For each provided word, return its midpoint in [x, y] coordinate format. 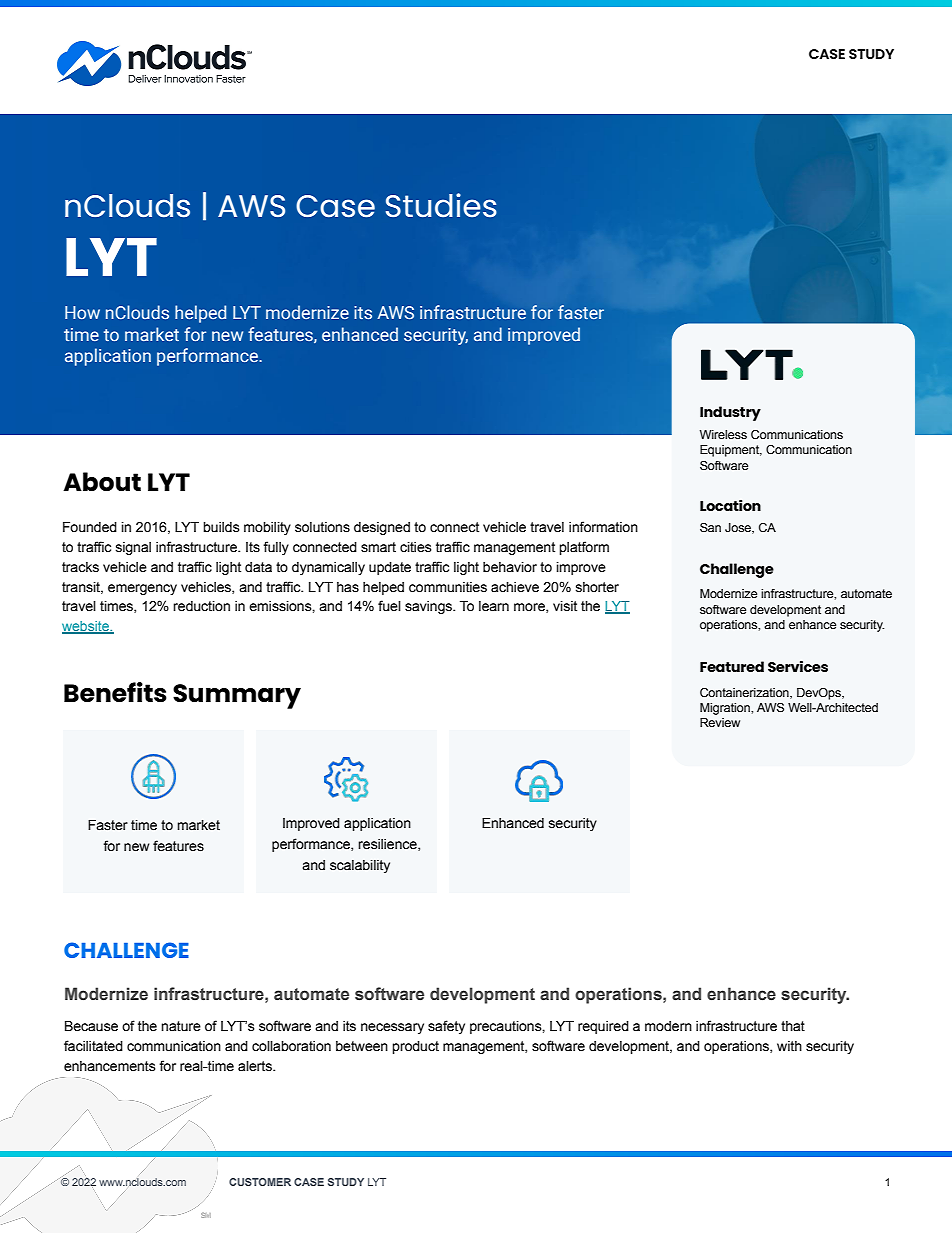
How [82, 312]
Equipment [731, 451]
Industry [730, 413]
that [793, 1026]
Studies [441, 205]
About [102, 482]
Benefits [115, 692]
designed [382, 528]
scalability [360, 866]
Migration [726, 709]
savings [429, 607]
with [789, 1046]
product [415, 1047]
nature [181, 1026]
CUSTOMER [260, 1182]
